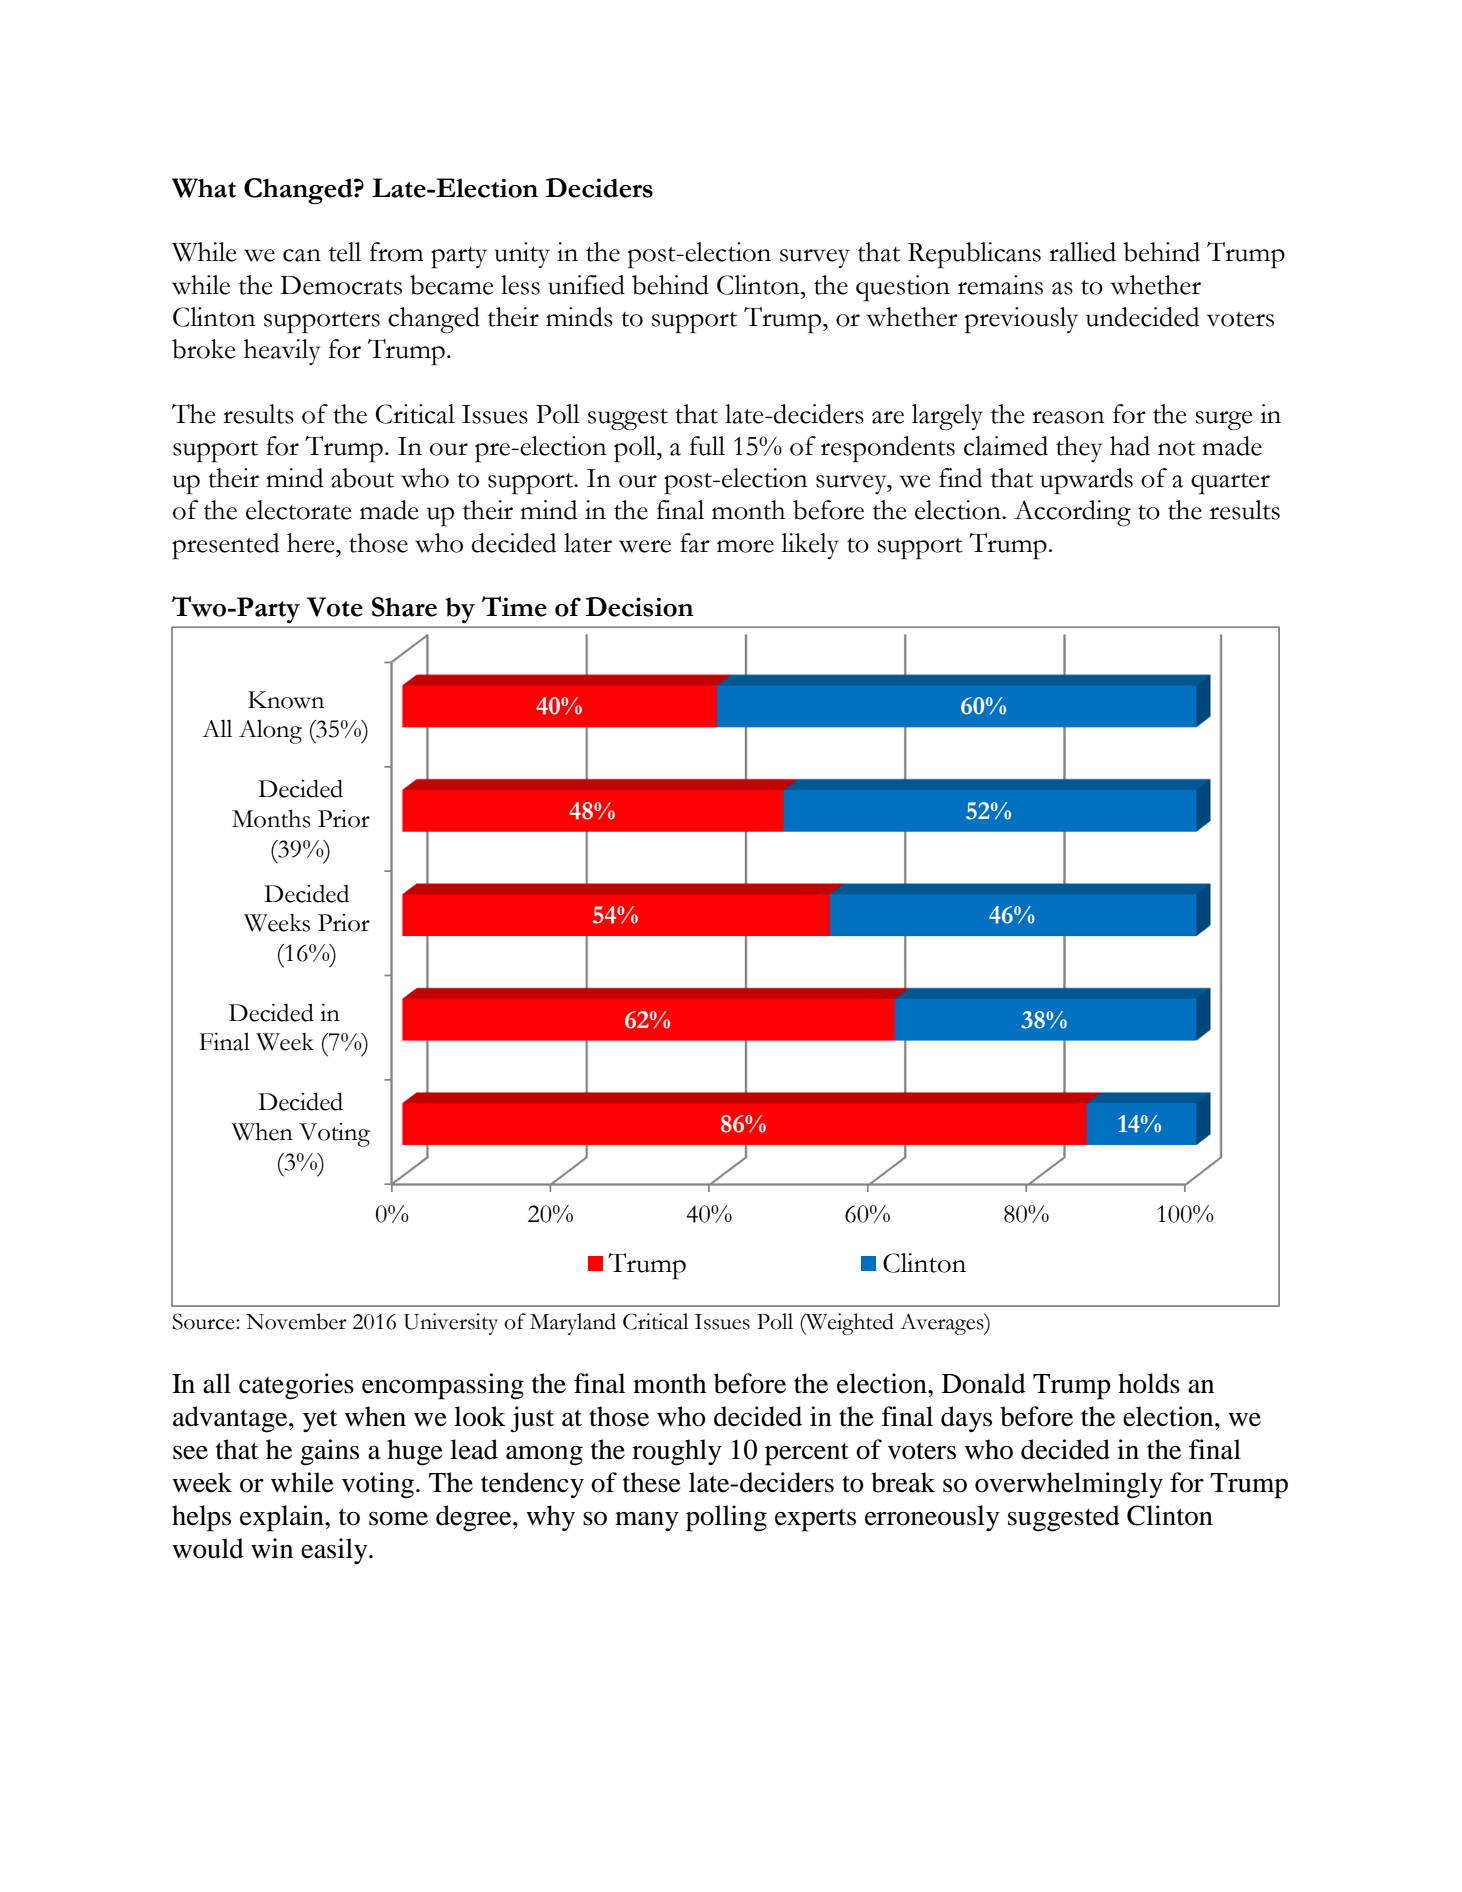  What do you see at coordinates (586, 285) in the screenshot?
I see `unified` at bounding box center [586, 285].
